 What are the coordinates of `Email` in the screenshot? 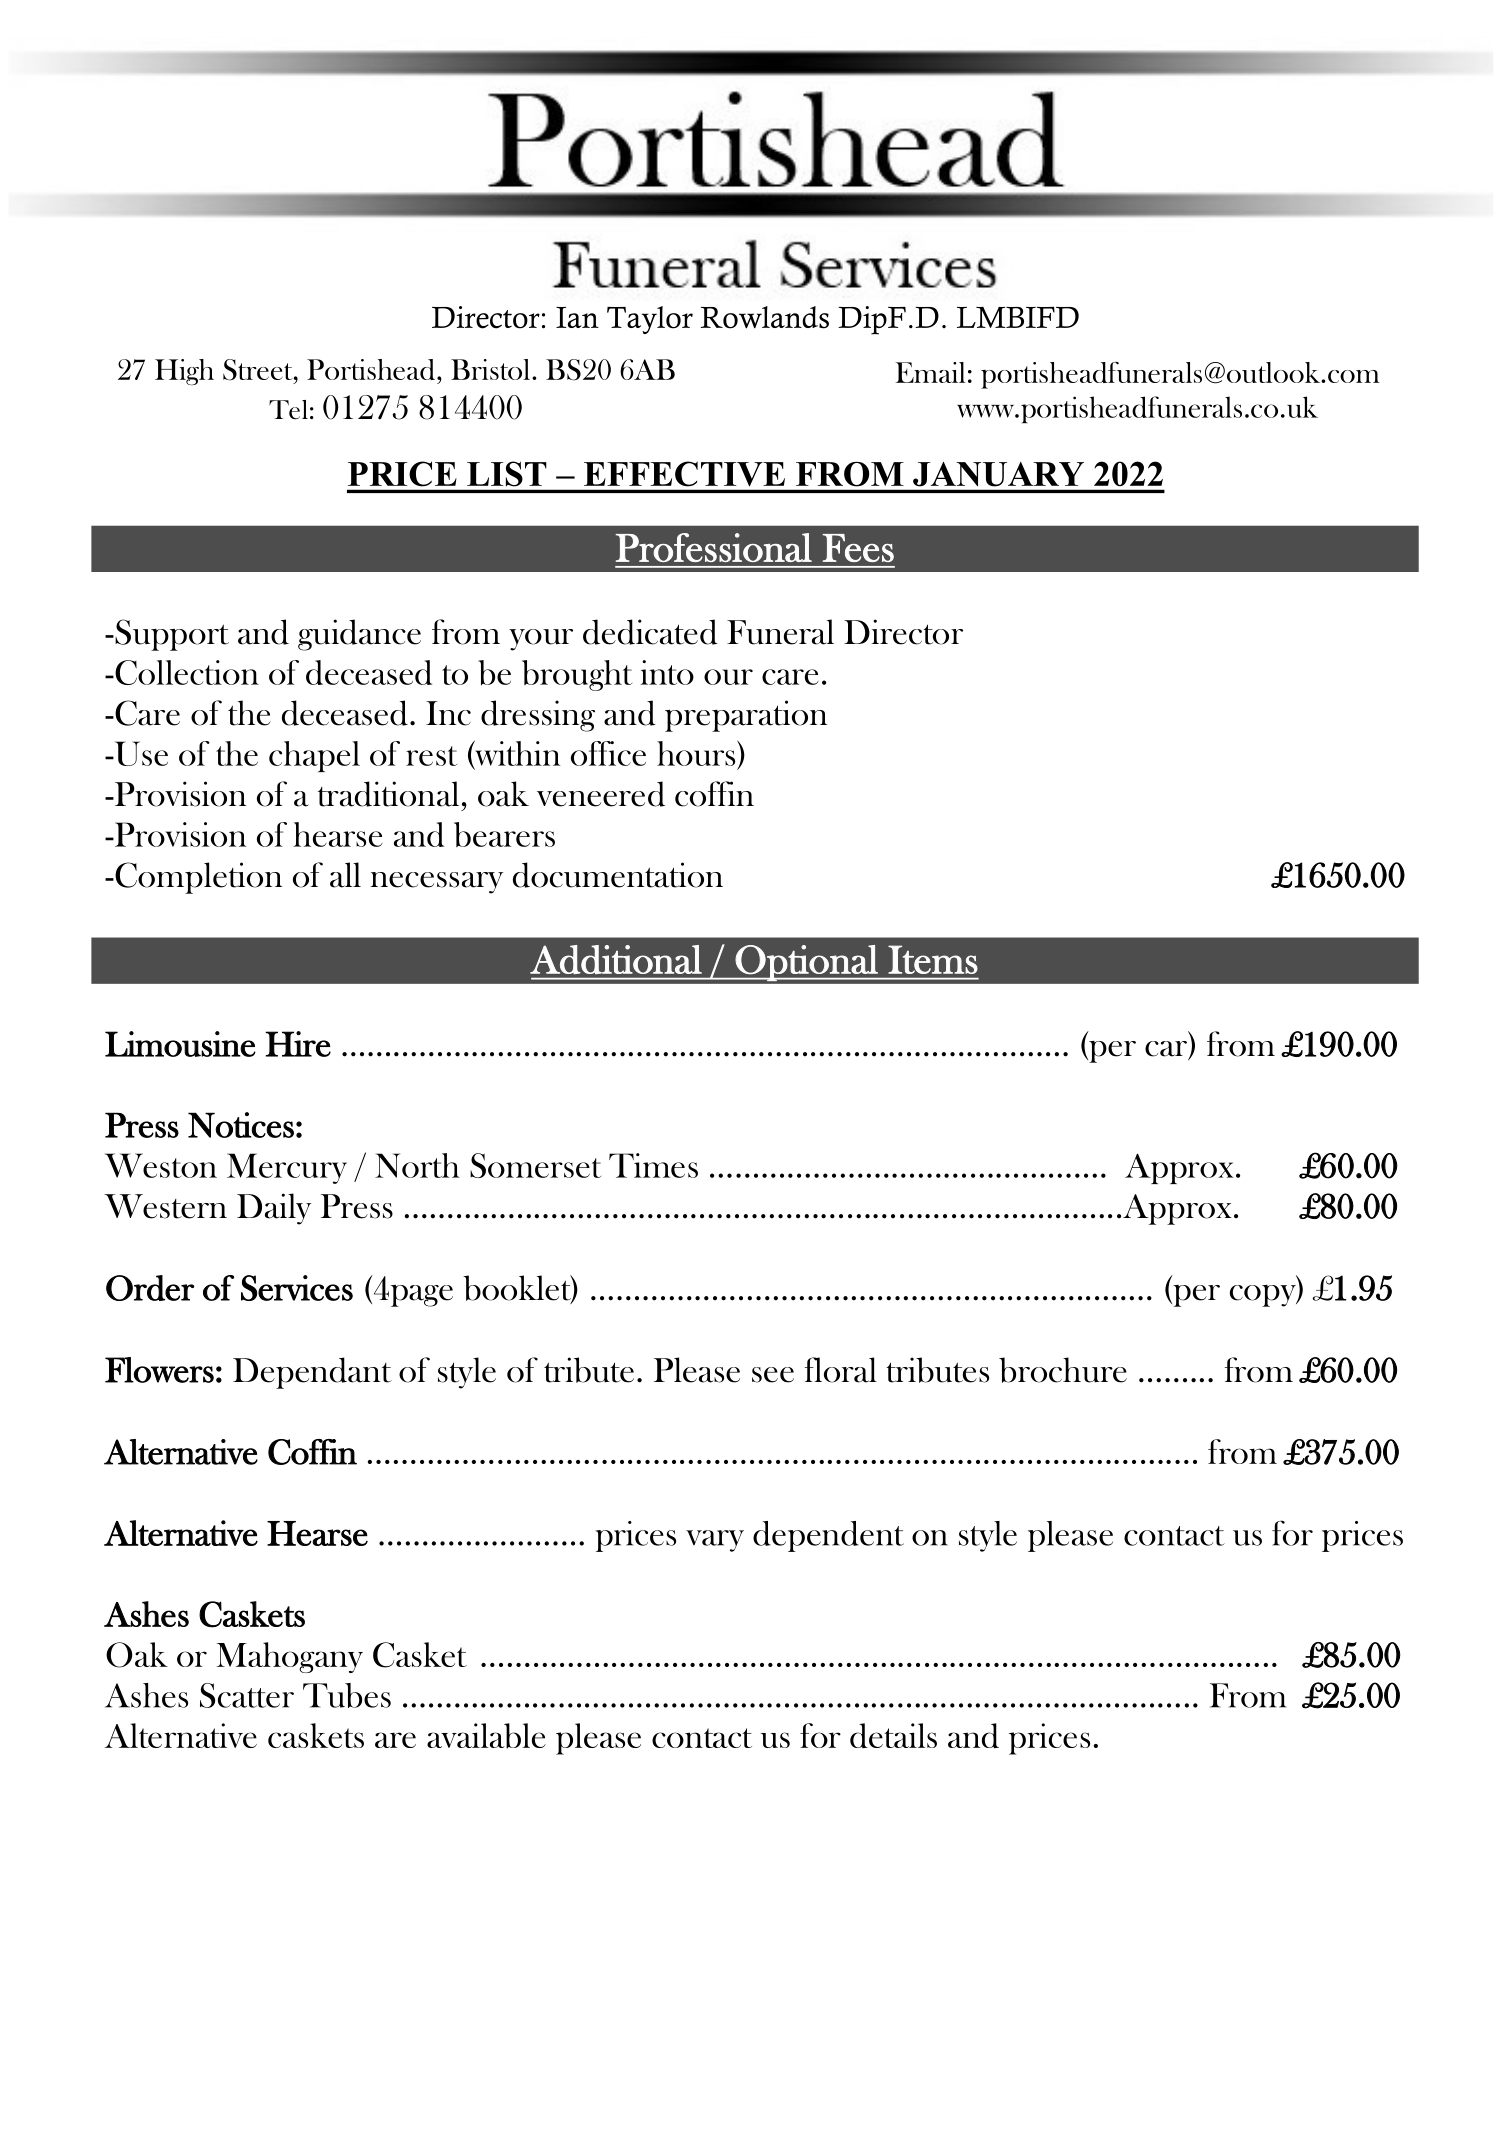 It's located at (930, 372).
